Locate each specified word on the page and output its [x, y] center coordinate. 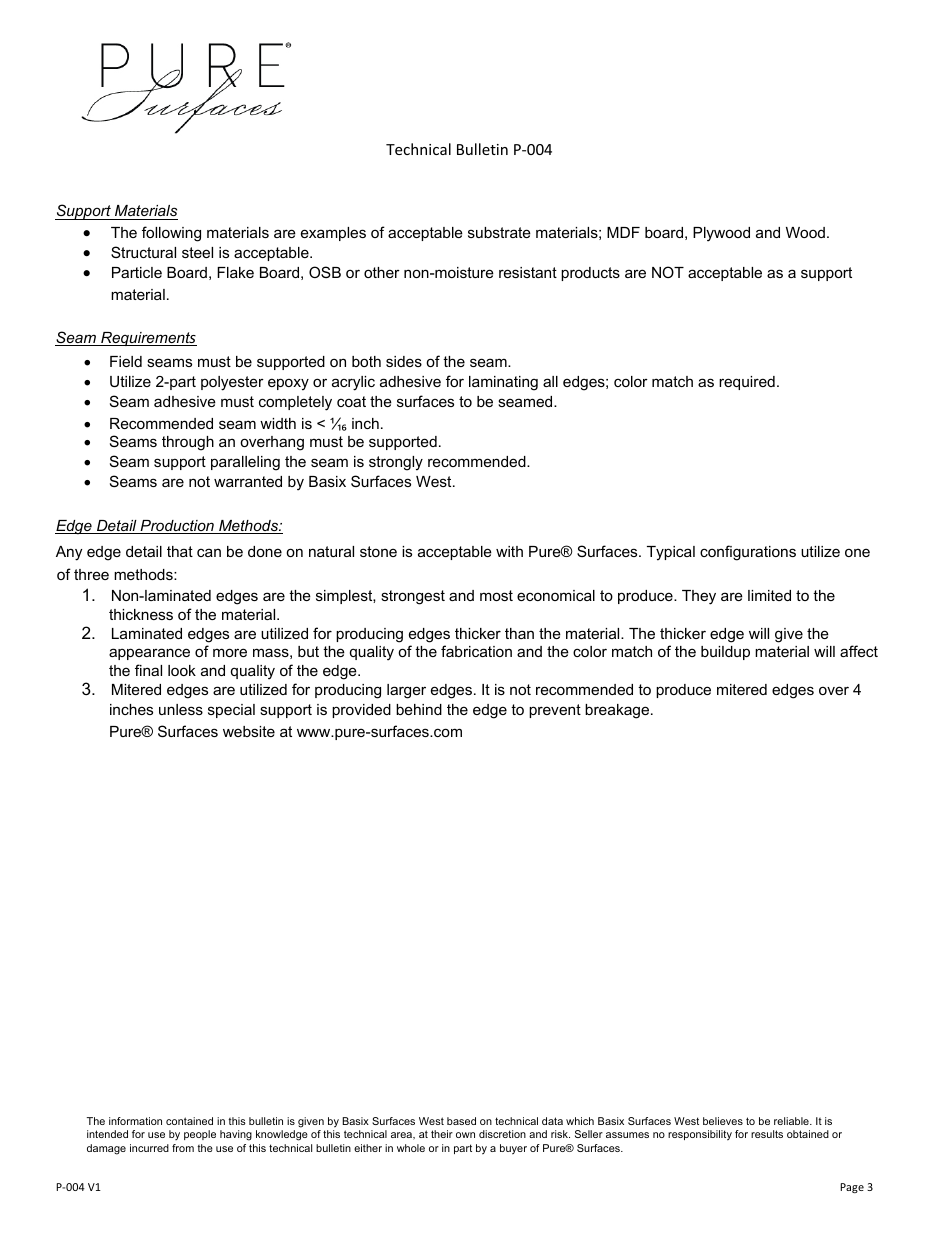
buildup [725, 653]
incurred [149, 1148]
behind [419, 709]
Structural [143, 252]
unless [181, 709]
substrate [499, 232]
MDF [623, 232]
